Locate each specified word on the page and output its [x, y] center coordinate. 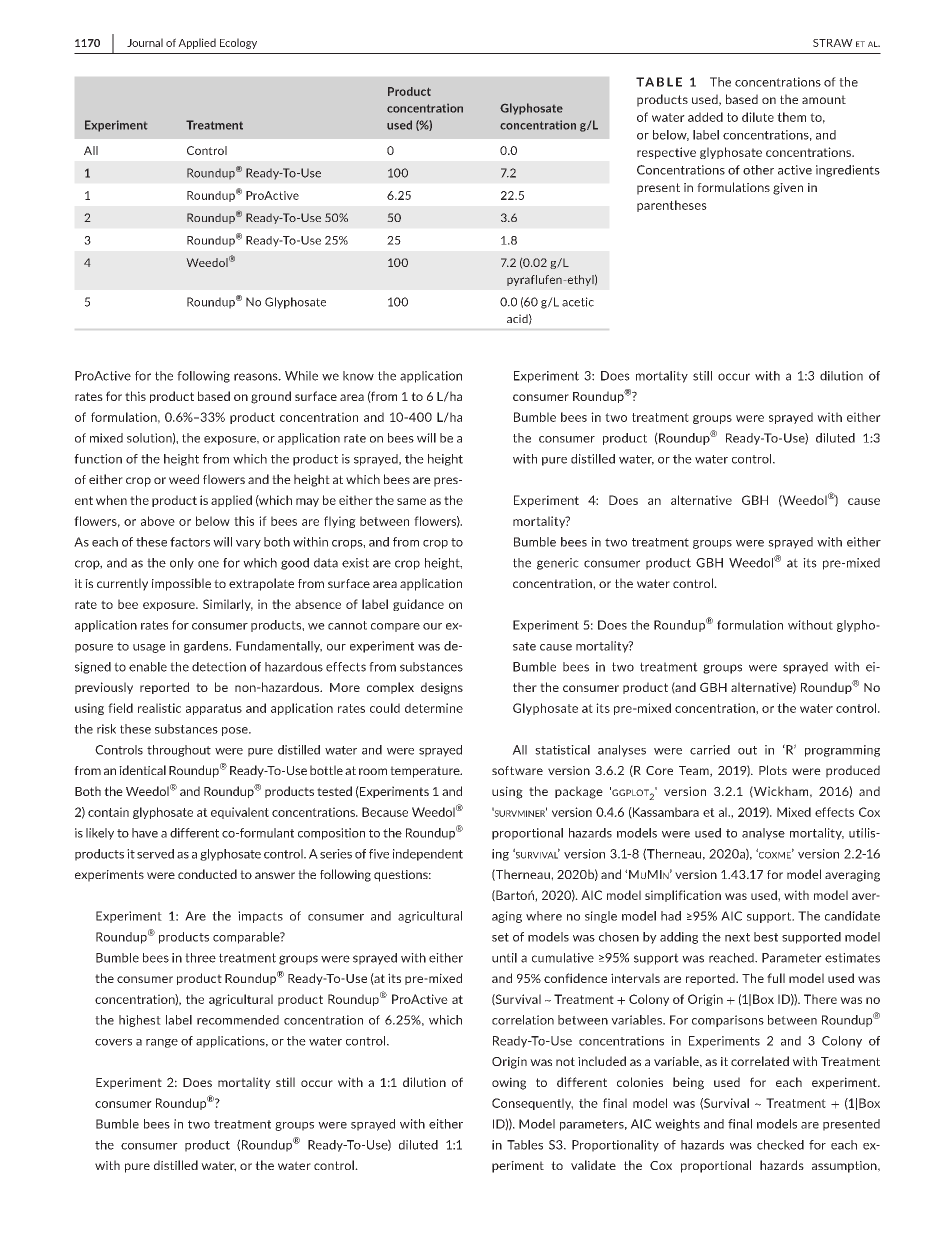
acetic [578, 302]
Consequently [532, 1104]
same [411, 501]
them [791, 117]
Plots [773, 770]
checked [780, 1145]
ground [271, 397]
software [517, 770]
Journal [145, 42]
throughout [179, 751]
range [162, 1043]
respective [666, 153]
